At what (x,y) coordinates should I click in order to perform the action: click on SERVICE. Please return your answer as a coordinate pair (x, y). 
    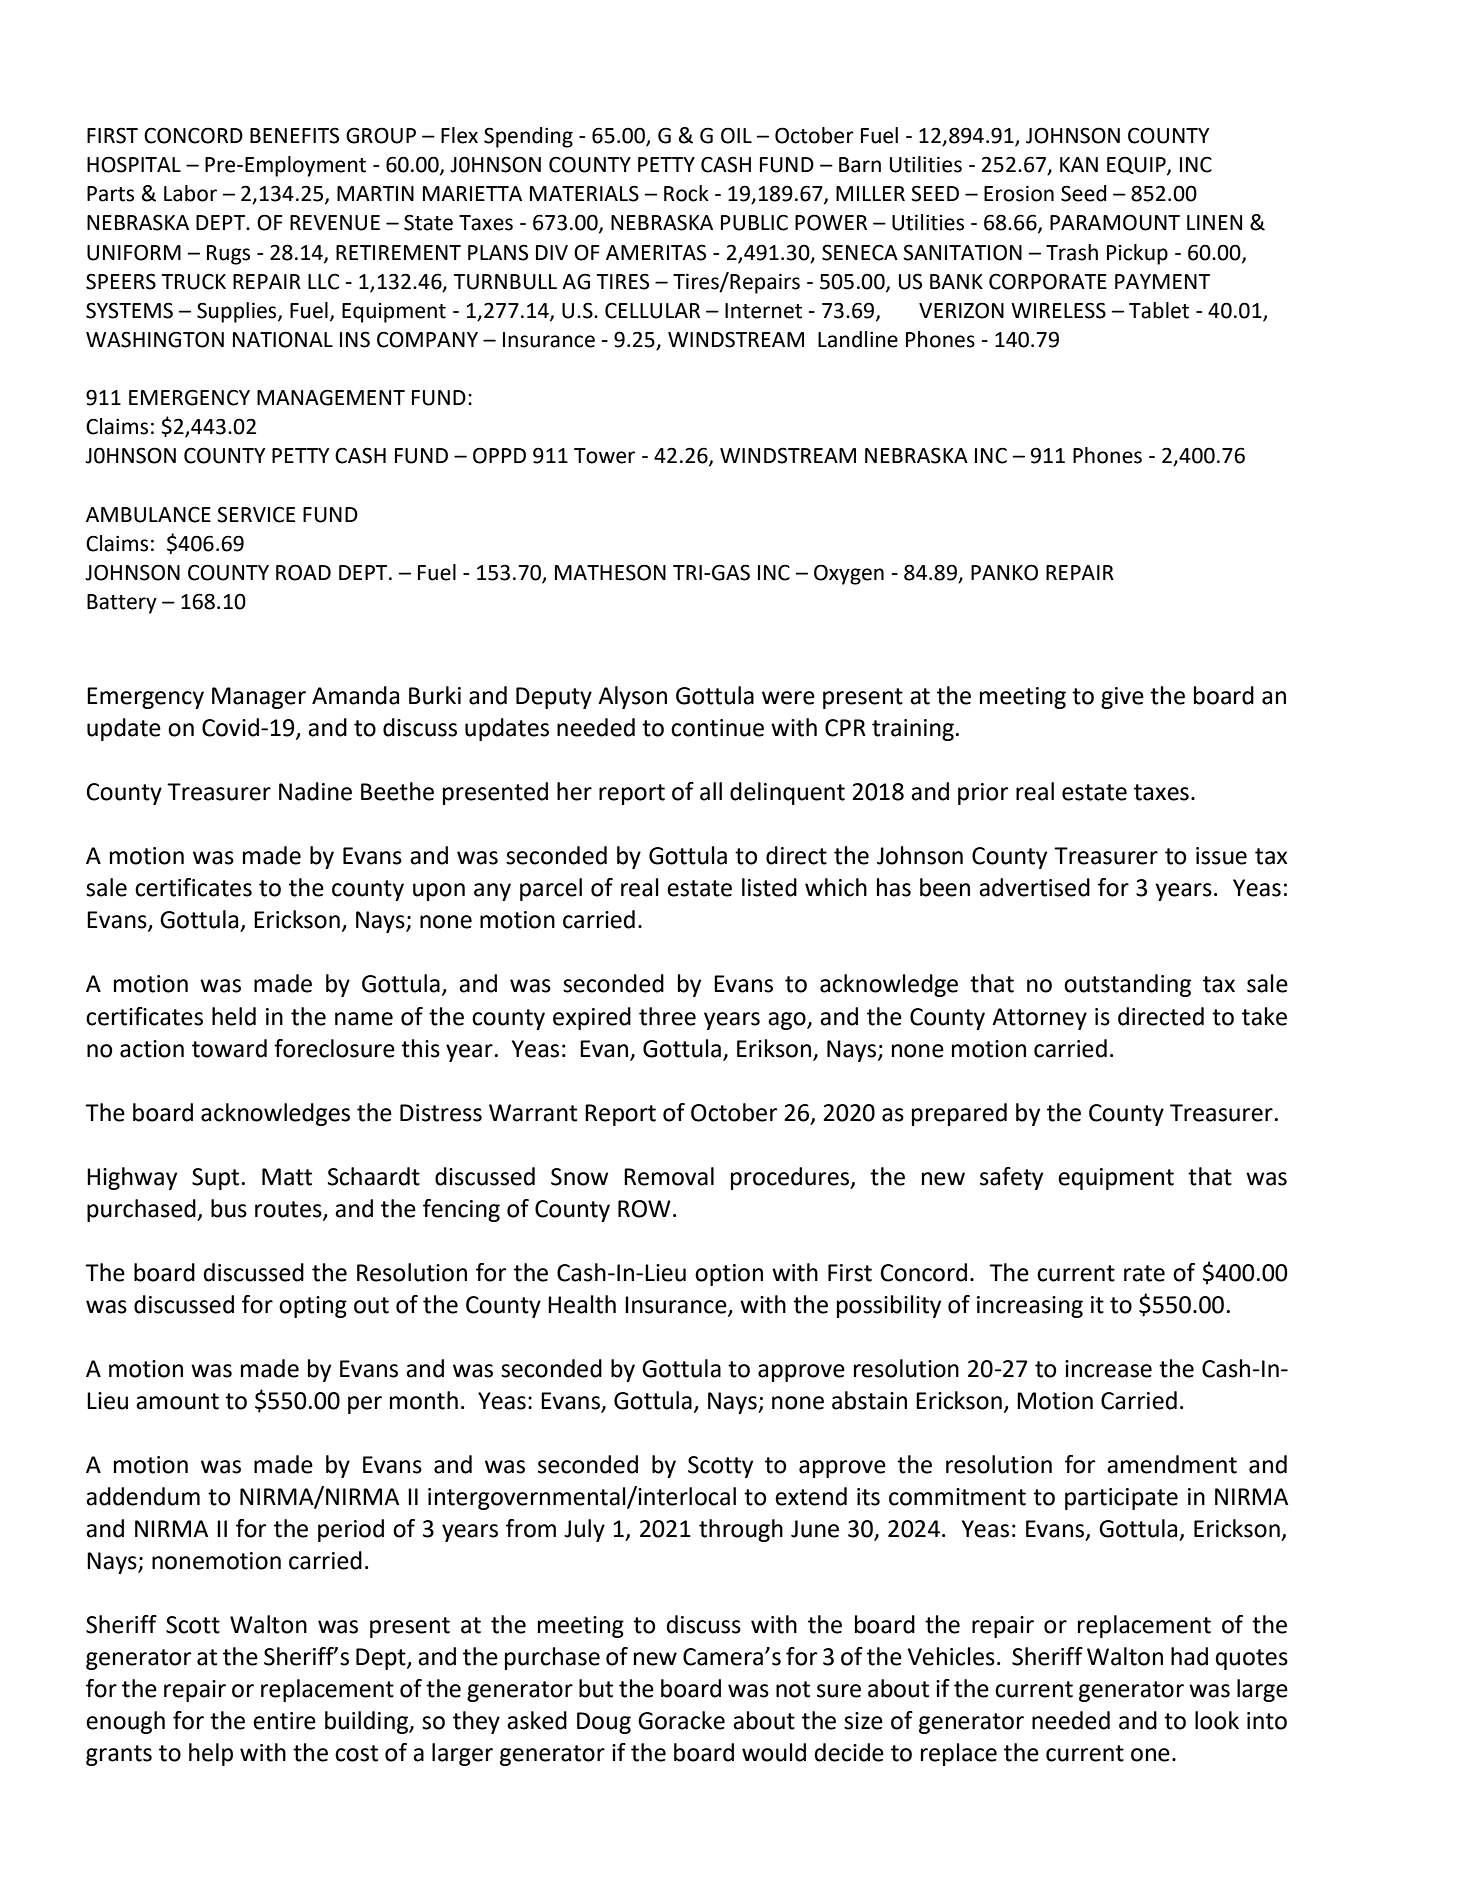
    Looking at the image, I should click on (256, 514).
